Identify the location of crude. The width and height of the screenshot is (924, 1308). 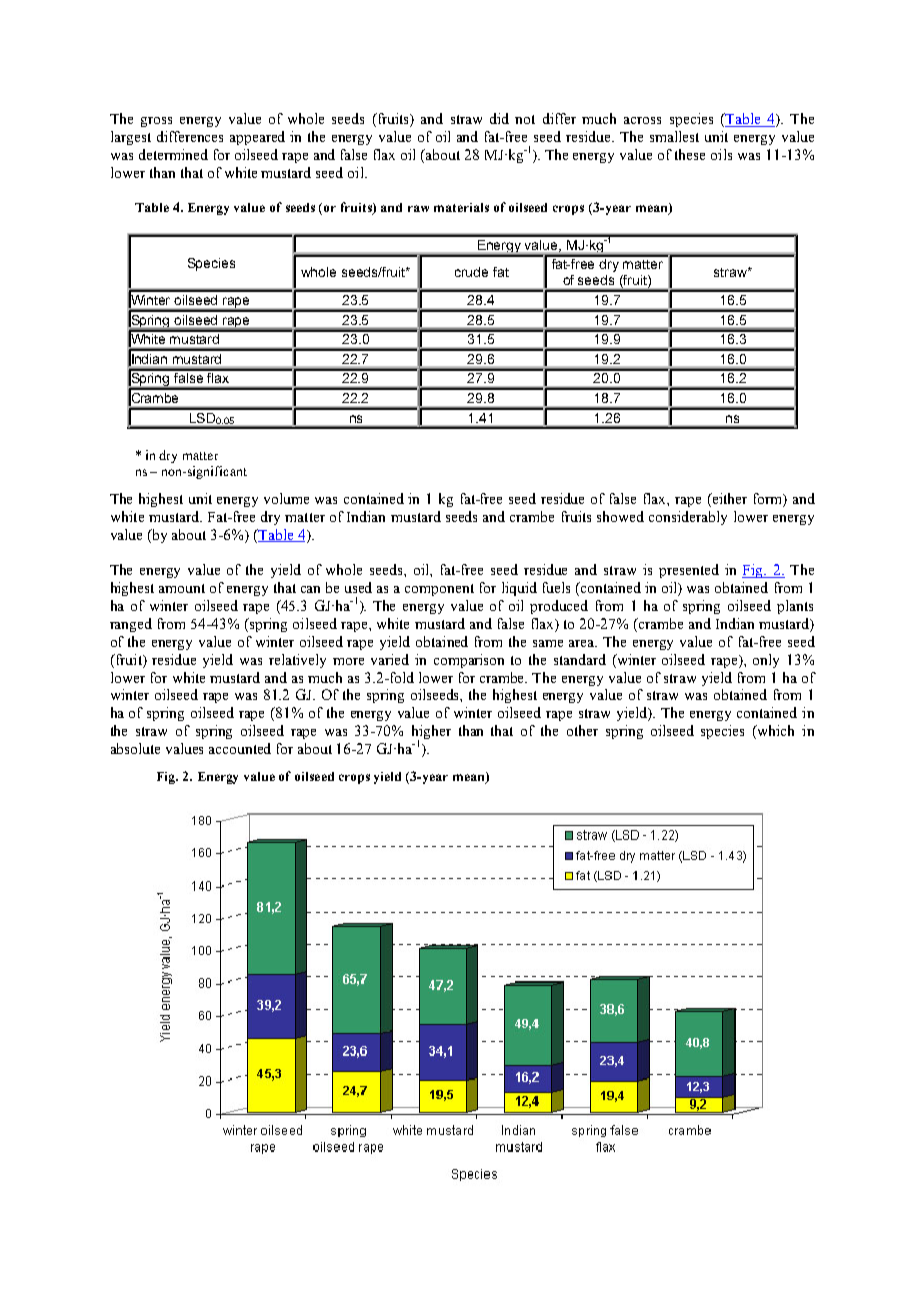
(471, 272).
